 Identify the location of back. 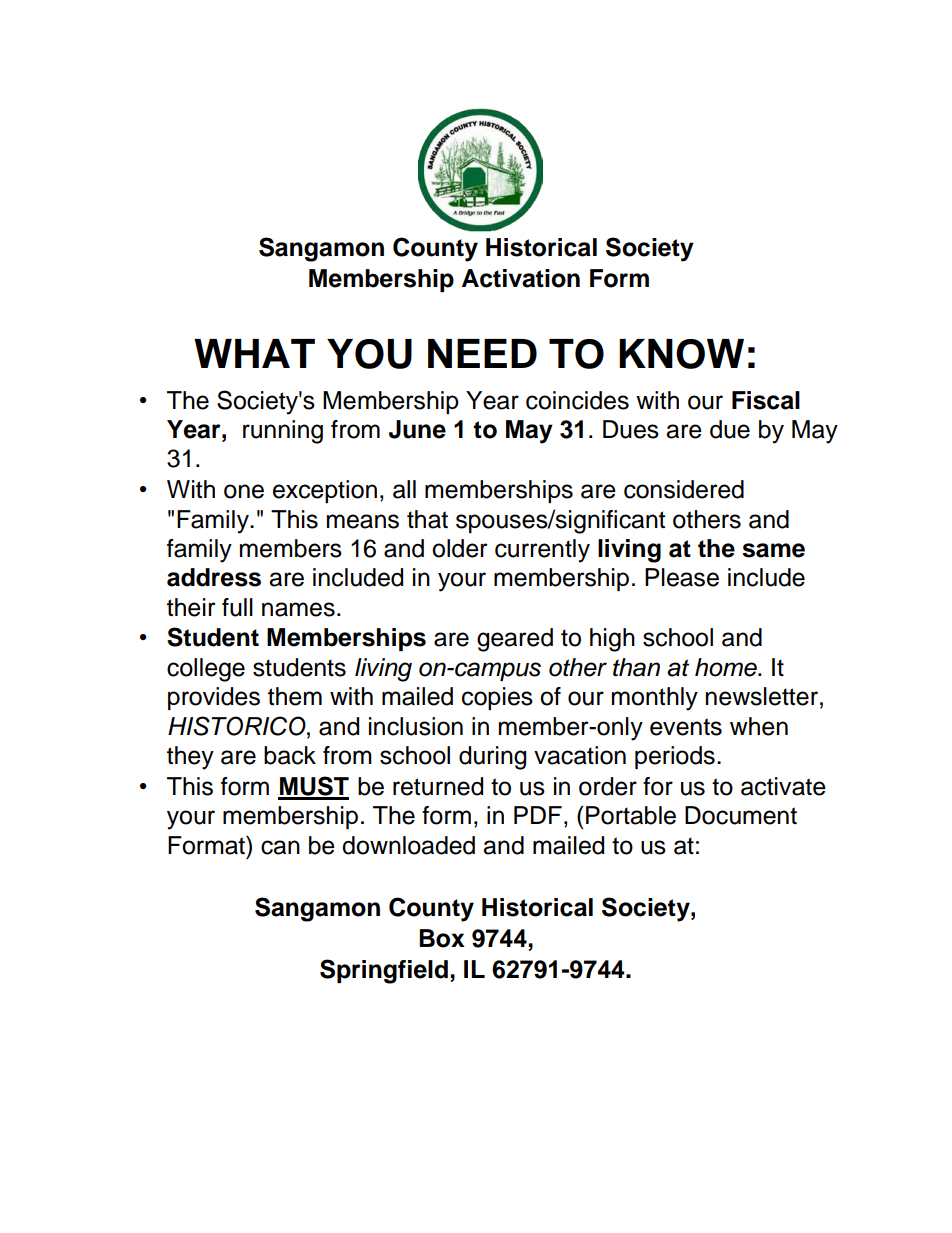
(290, 755).
